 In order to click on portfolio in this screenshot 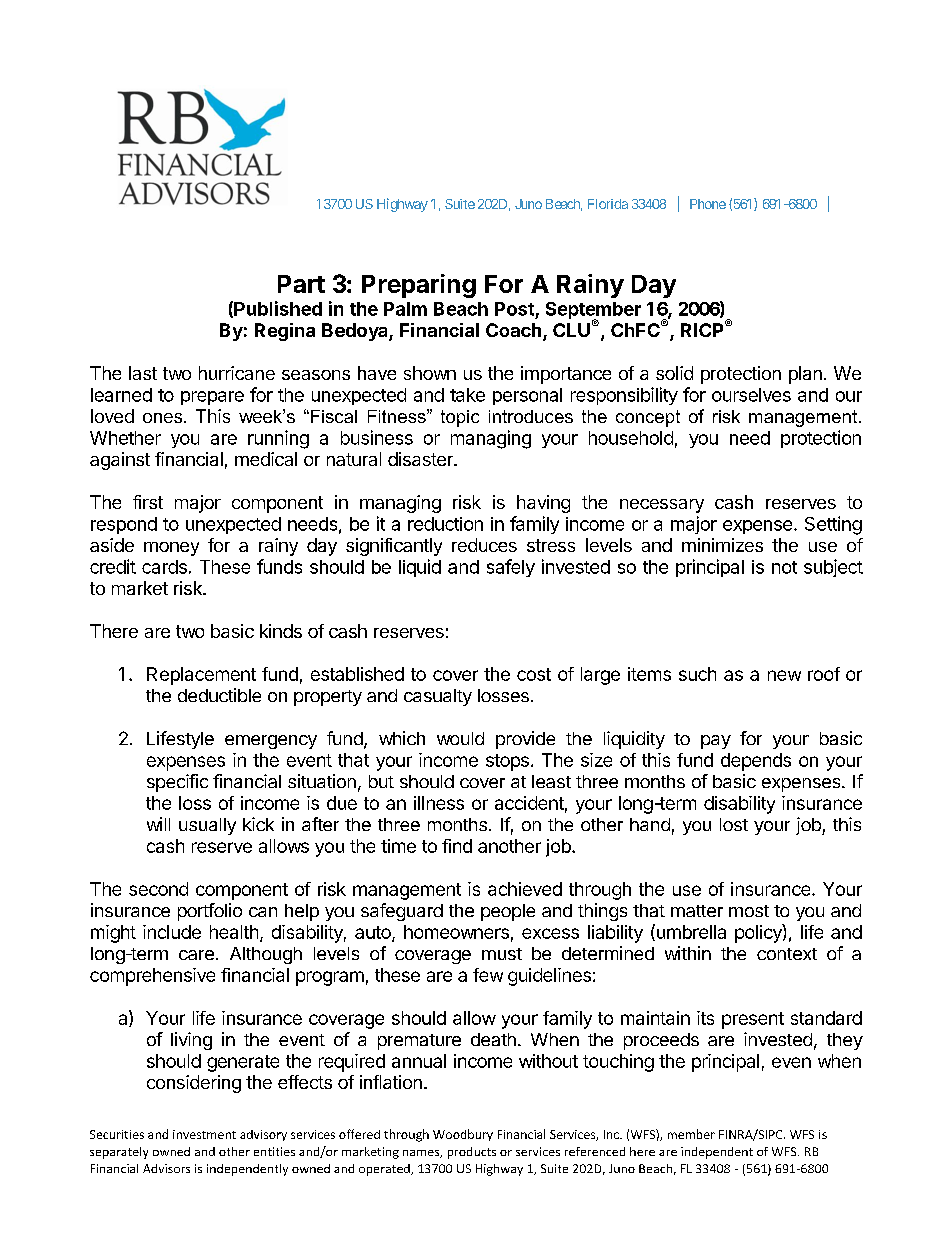, I will do `click(210, 912)`.
